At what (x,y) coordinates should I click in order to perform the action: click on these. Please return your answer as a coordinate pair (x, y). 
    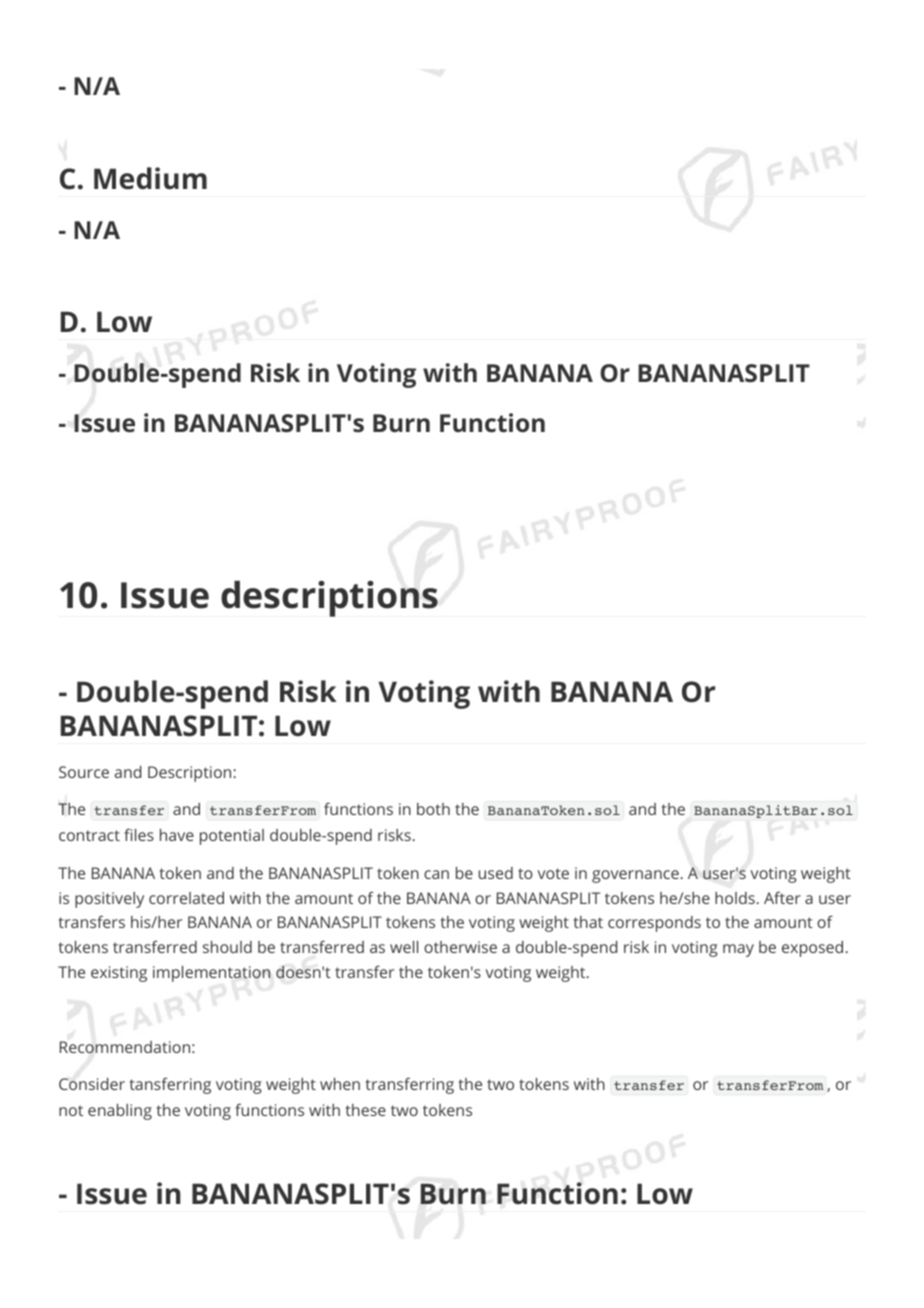
    Looking at the image, I should click on (366, 1110).
